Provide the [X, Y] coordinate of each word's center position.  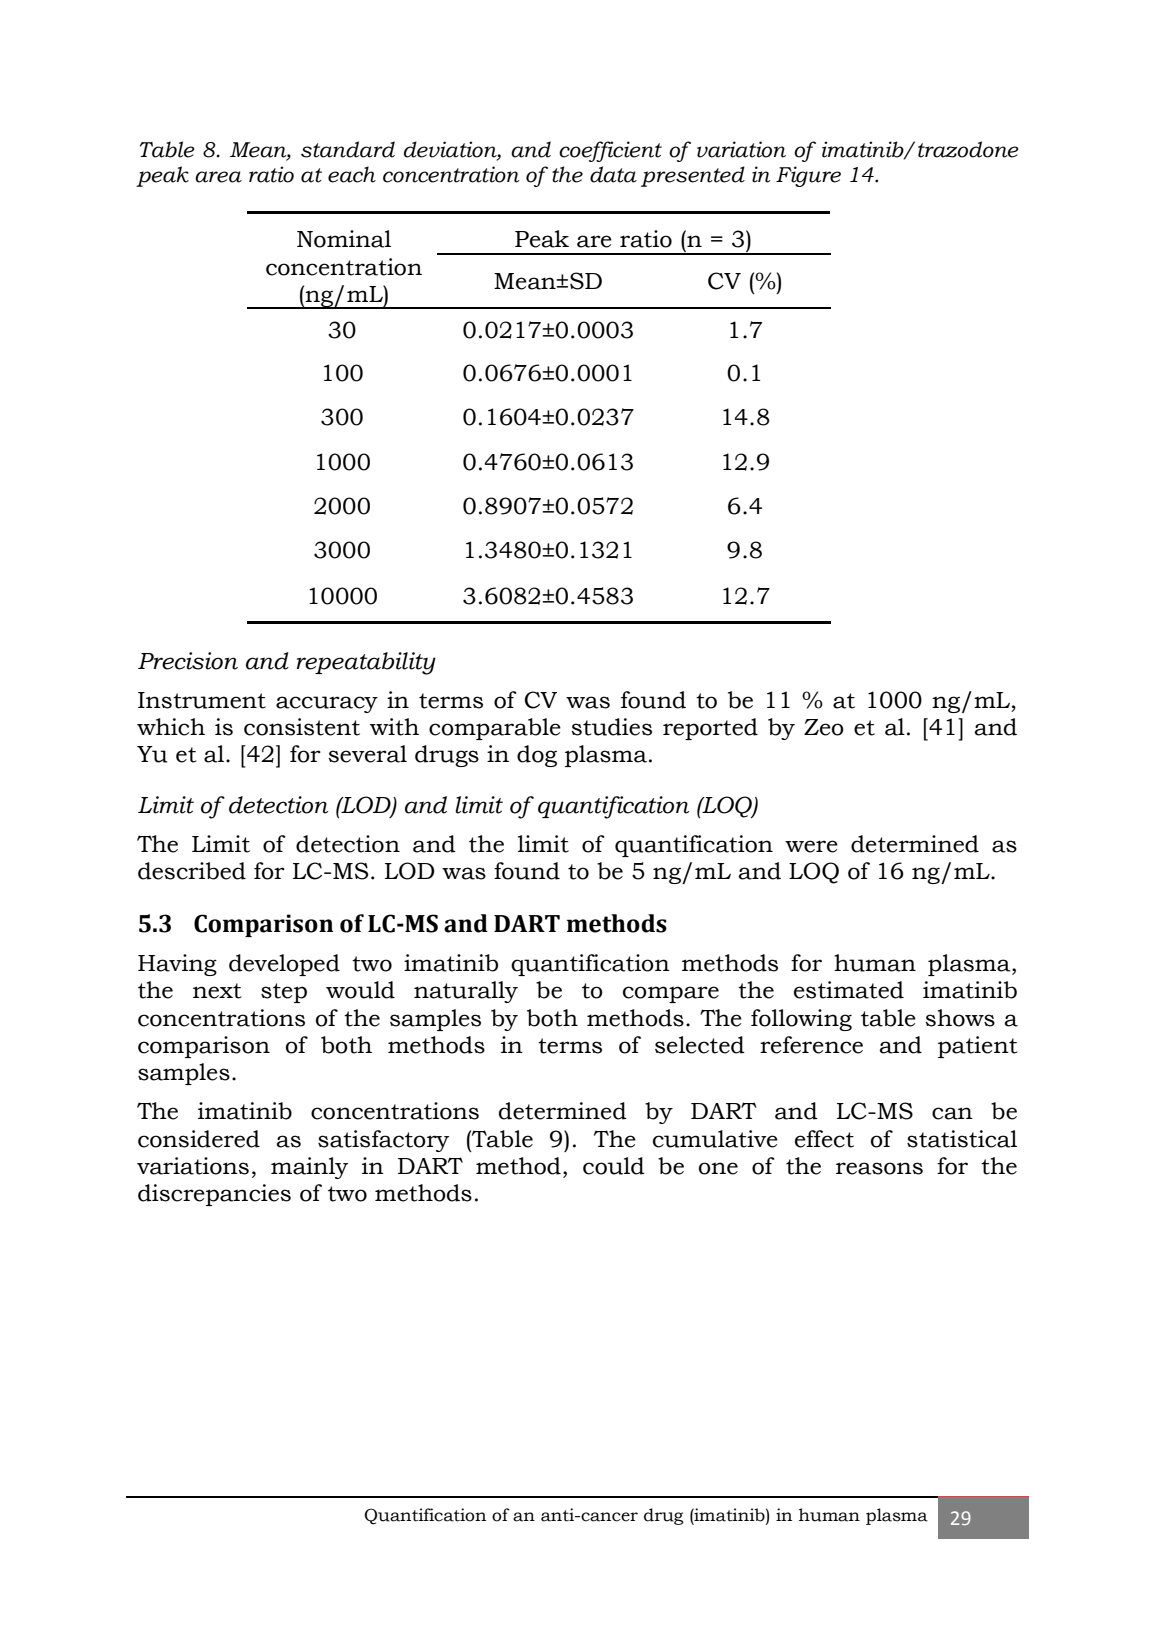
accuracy [327, 704]
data [613, 174]
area [218, 177]
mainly [309, 1168]
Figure [808, 176]
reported [710, 729]
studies [611, 727]
